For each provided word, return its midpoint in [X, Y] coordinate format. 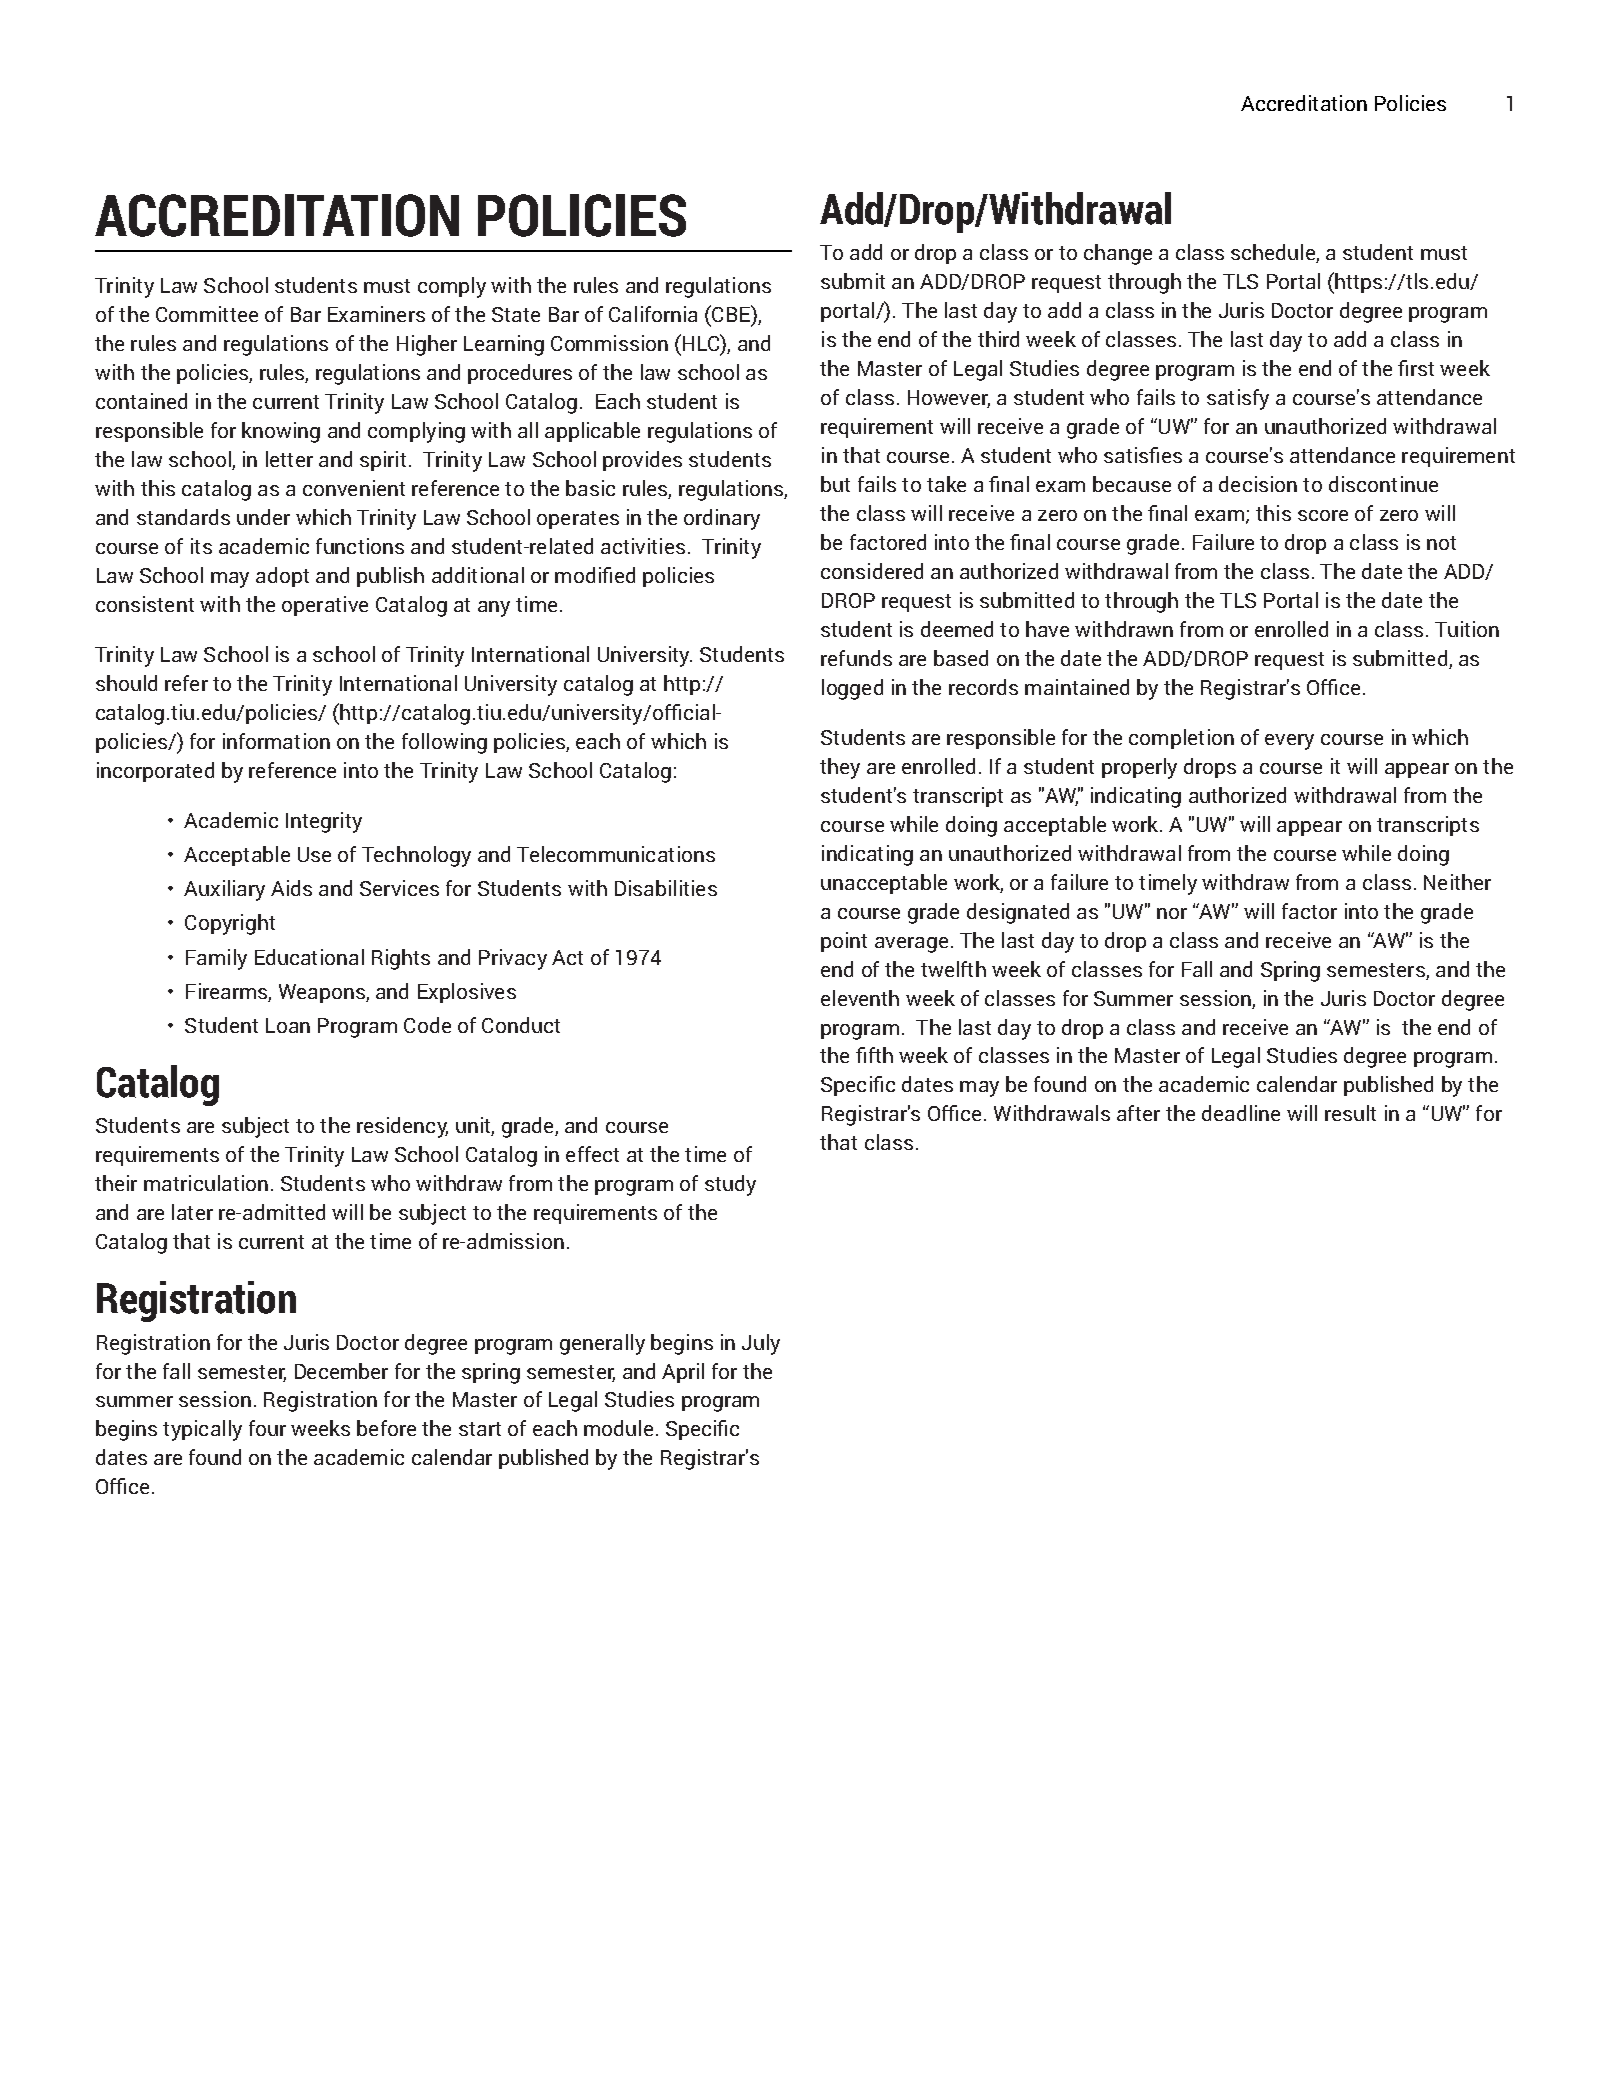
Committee [207, 314]
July [761, 1344]
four [267, 1428]
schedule [1274, 253]
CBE [731, 315]
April [683, 1373]
